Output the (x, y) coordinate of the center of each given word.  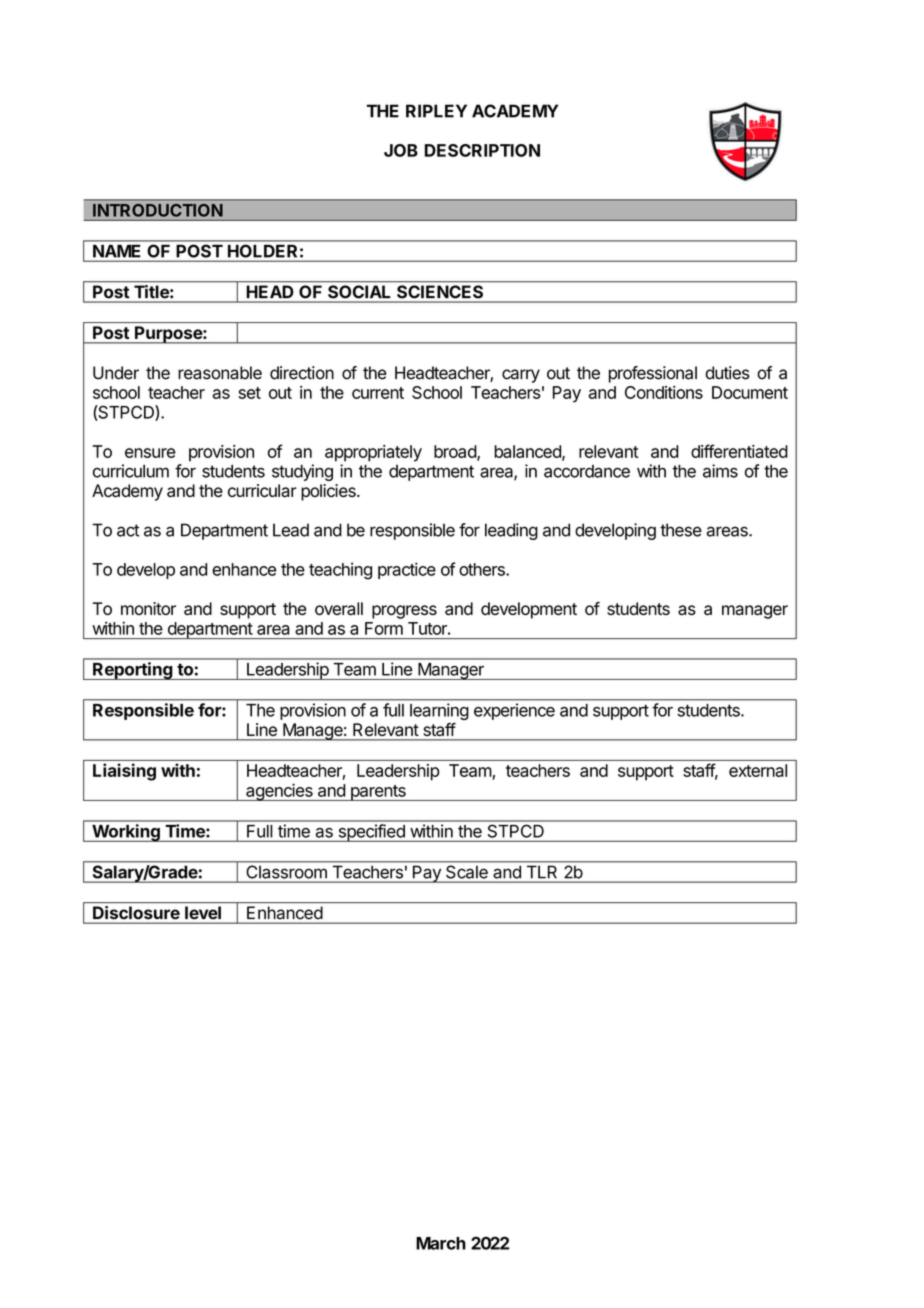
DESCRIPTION (482, 150)
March (441, 1243)
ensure (150, 453)
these (681, 530)
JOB (401, 150)
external (758, 770)
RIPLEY (436, 111)
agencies (279, 792)
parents (378, 793)
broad (456, 452)
